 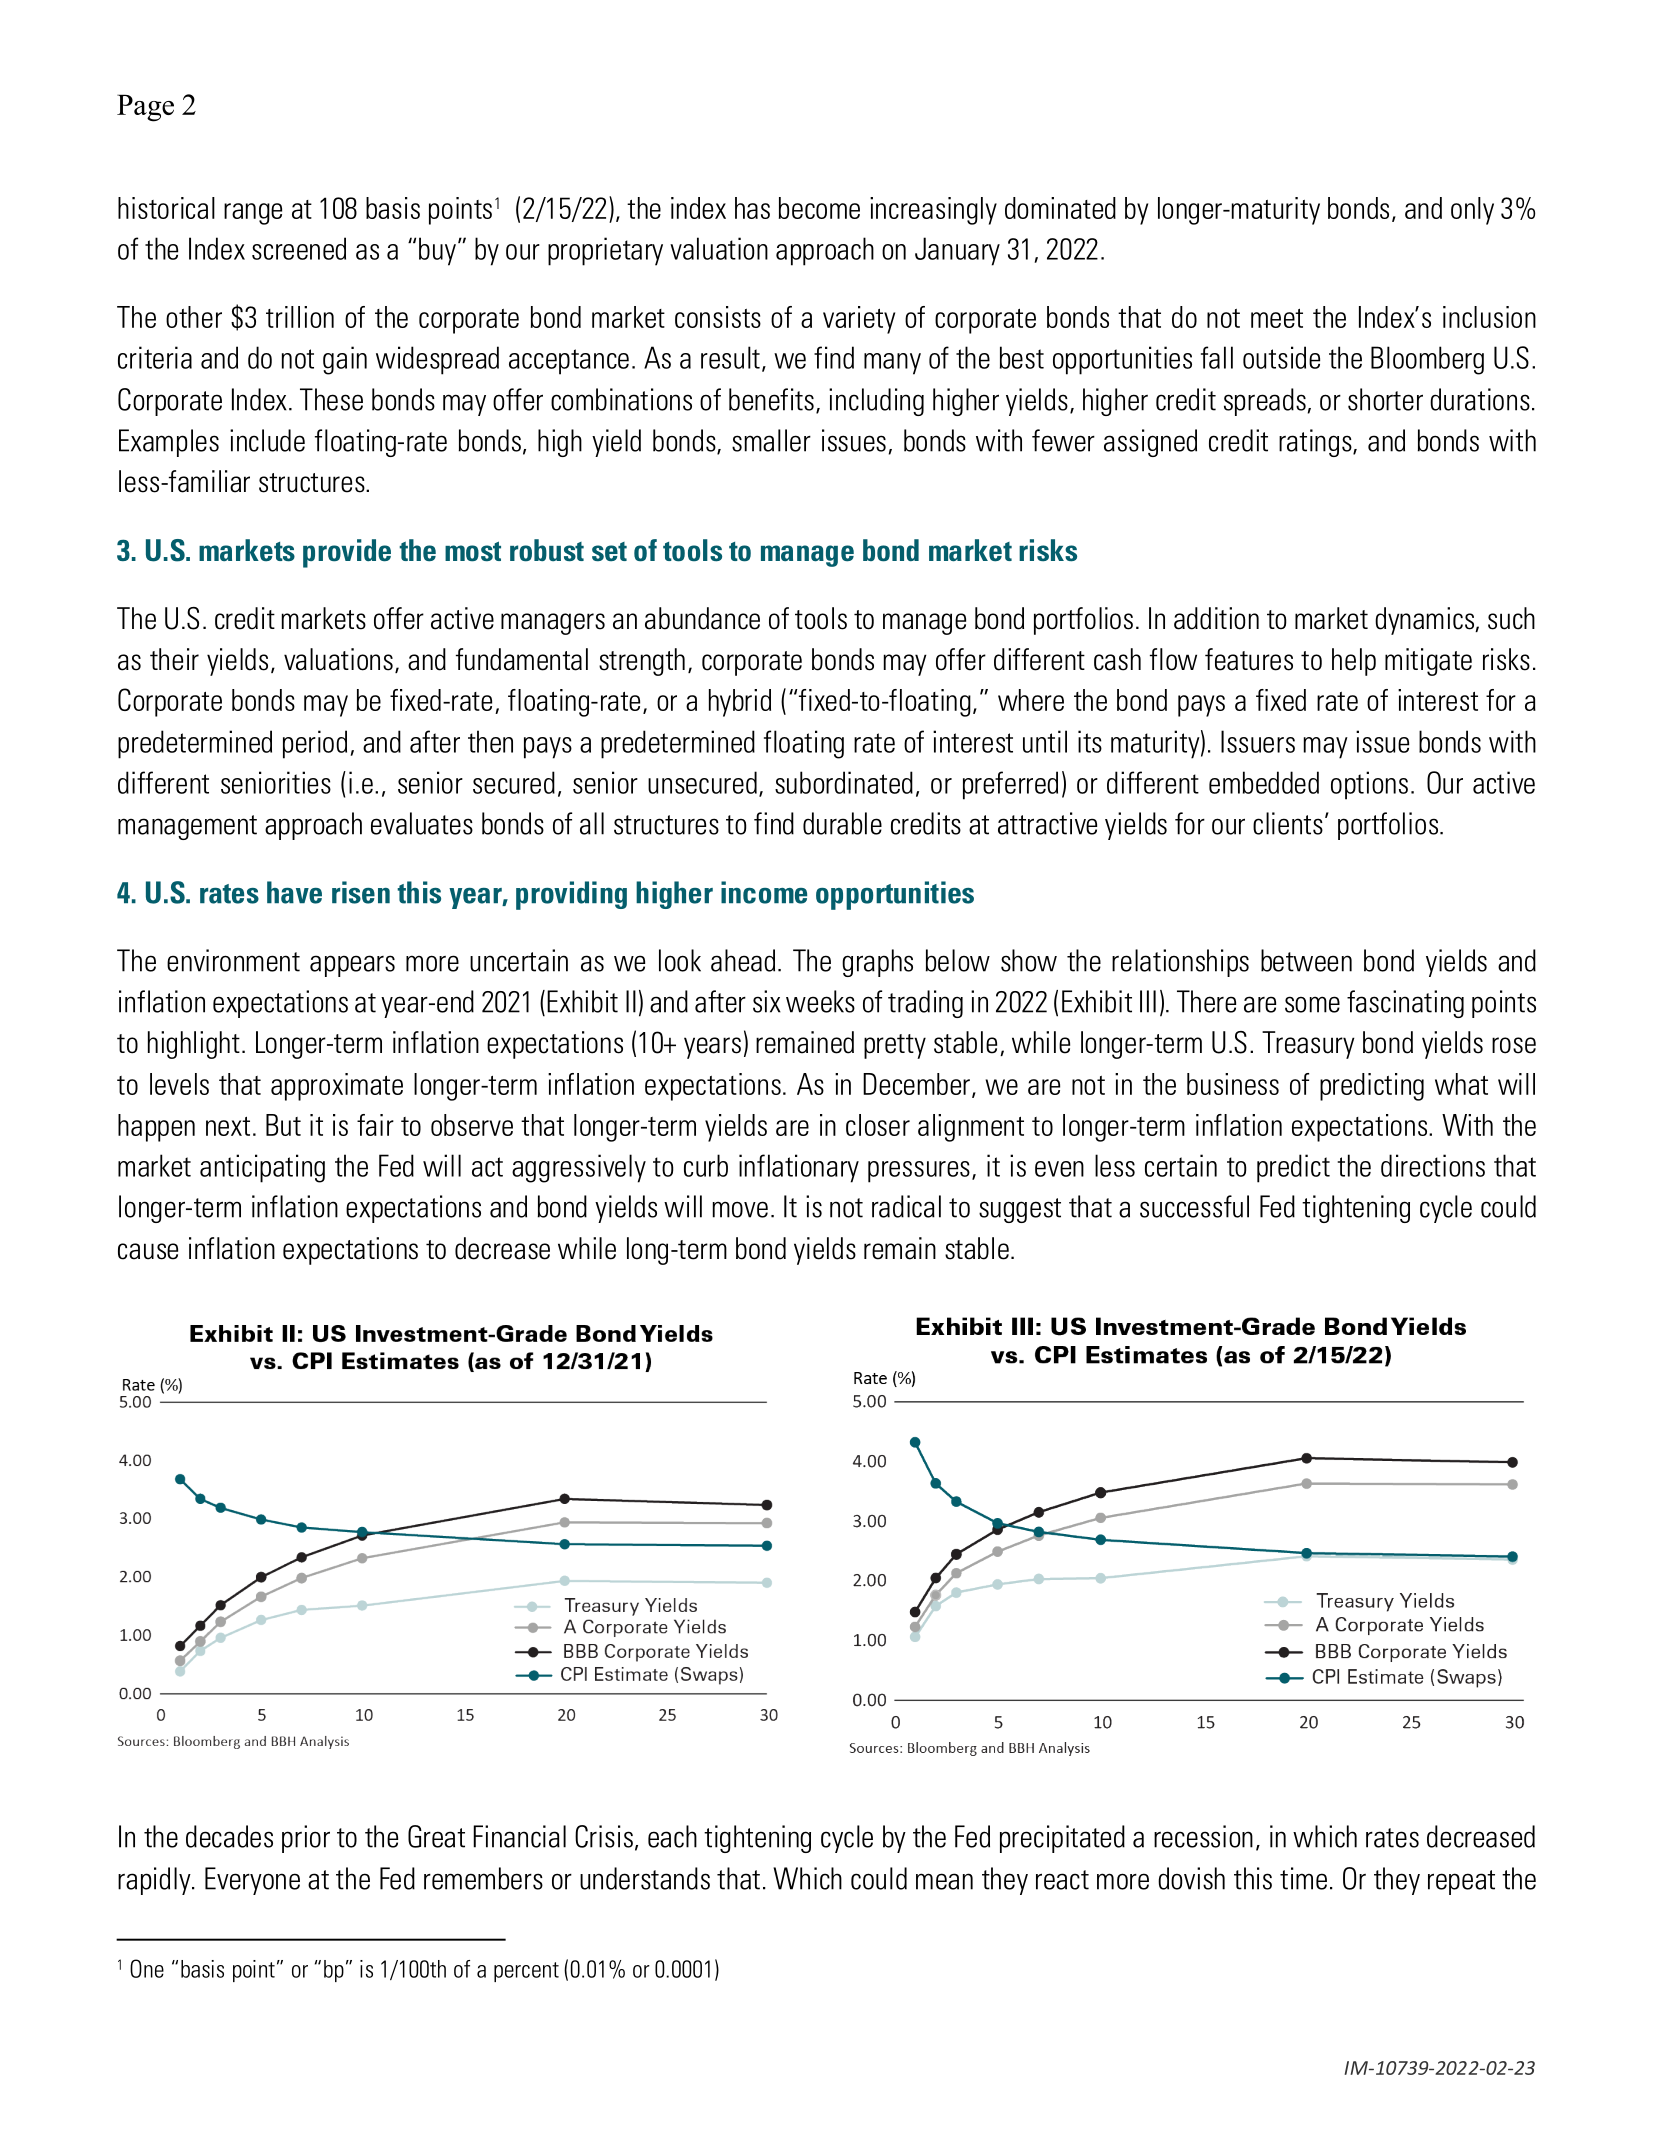 What do you see at coordinates (252, 1881) in the screenshot?
I see `Everyone` at bounding box center [252, 1881].
